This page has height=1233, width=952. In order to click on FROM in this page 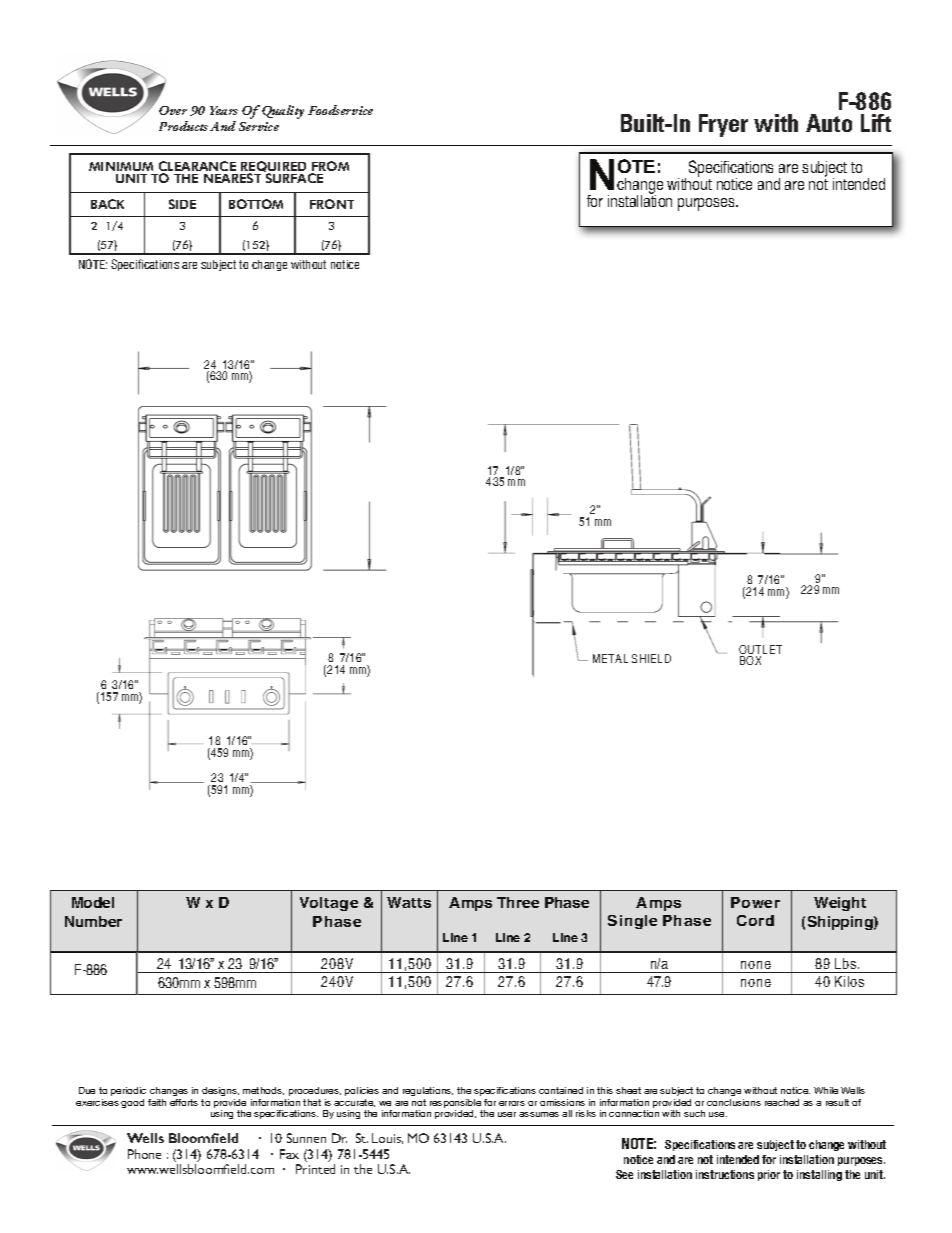, I will do `click(330, 167)`.
